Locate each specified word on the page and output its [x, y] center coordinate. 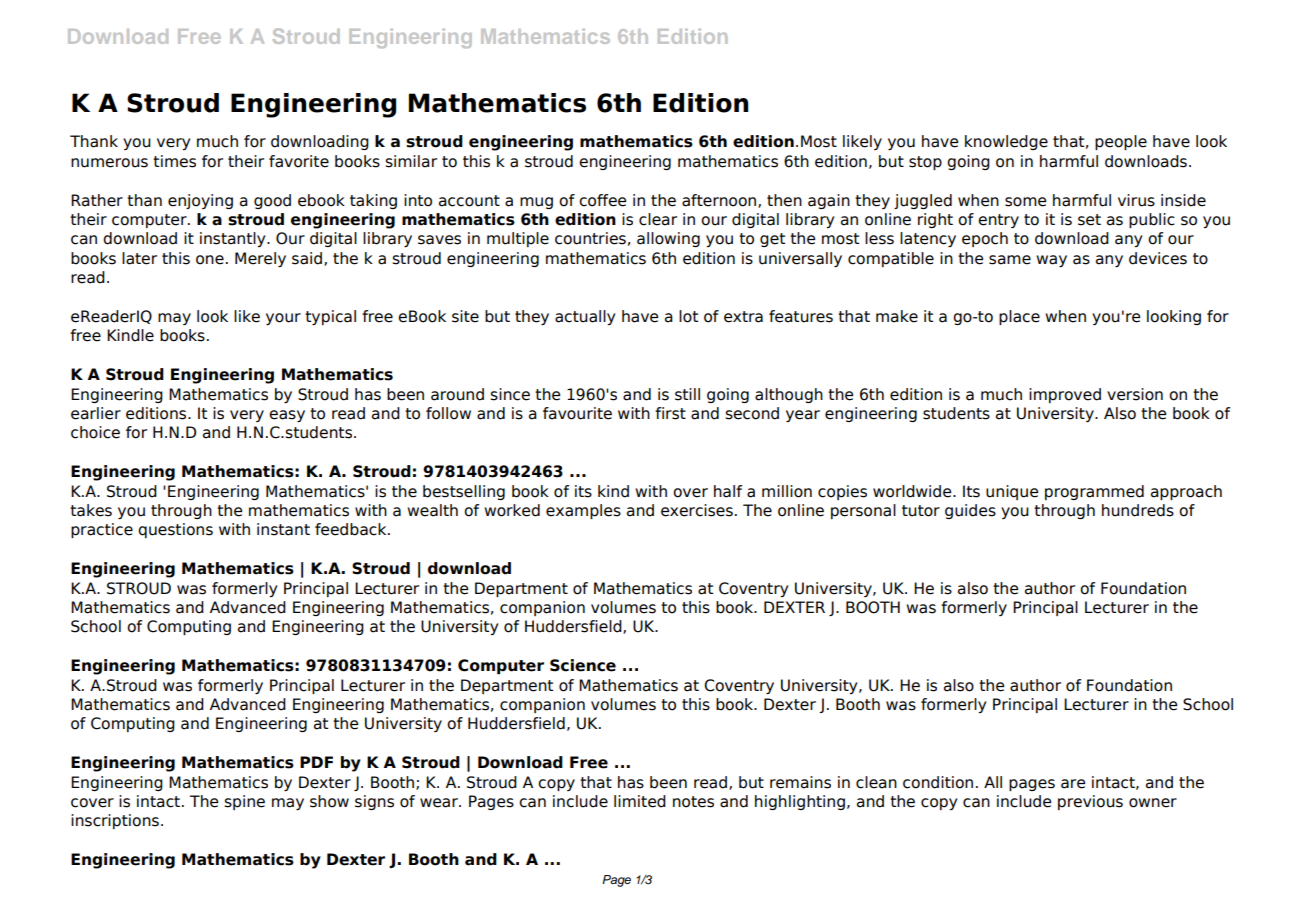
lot [688, 316]
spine [244, 802]
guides [970, 511]
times [174, 161]
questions [175, 530]
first [670, 413]
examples [583, 511]
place [1019, 317]
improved [1065, 395]
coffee [602, 200]
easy [287, 416]
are [1073, 784]
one [210, 260]
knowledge [1006, 142]
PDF [316, 762]
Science [583, 665]
